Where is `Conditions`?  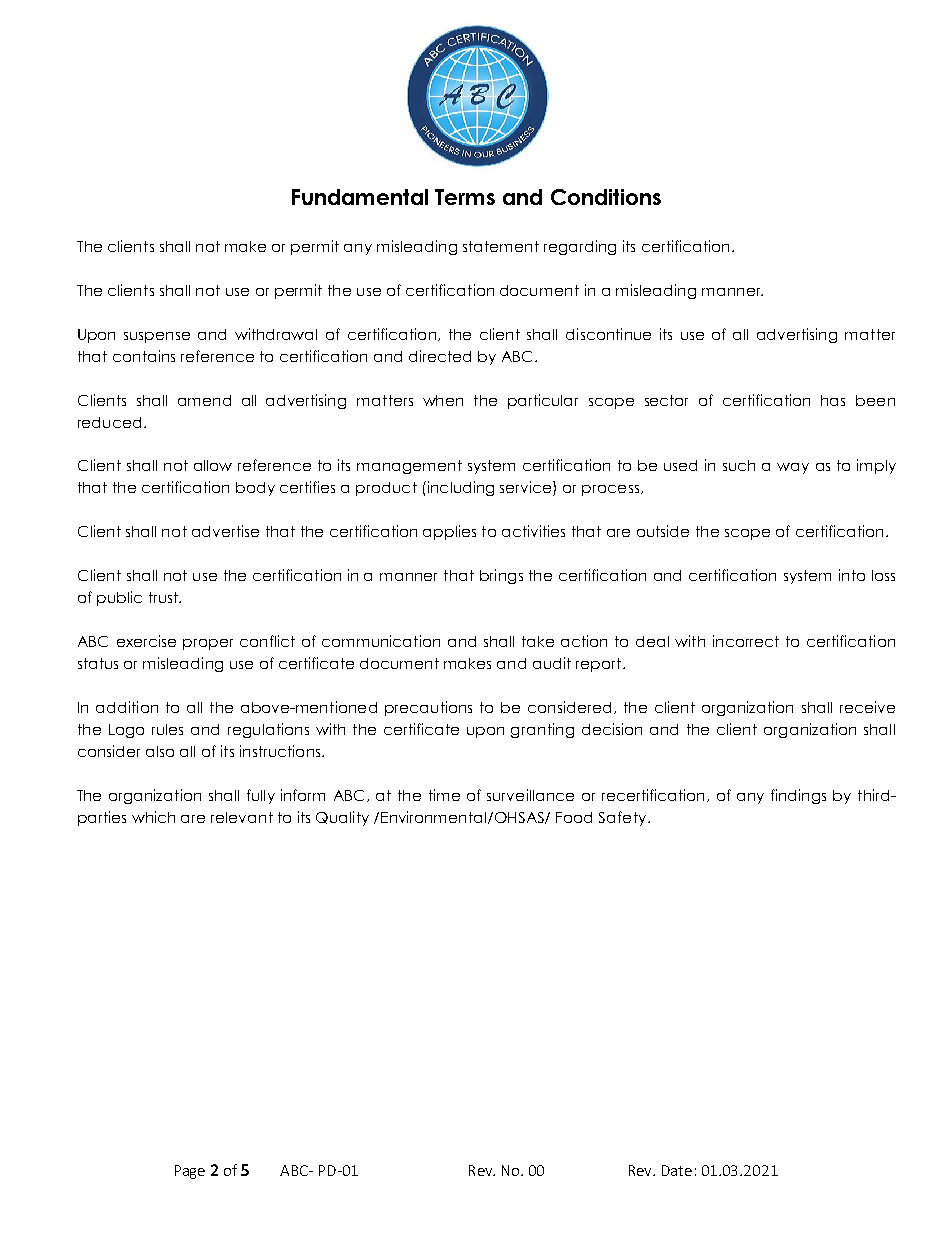 Conditions is located at coordinates (606, 197).
